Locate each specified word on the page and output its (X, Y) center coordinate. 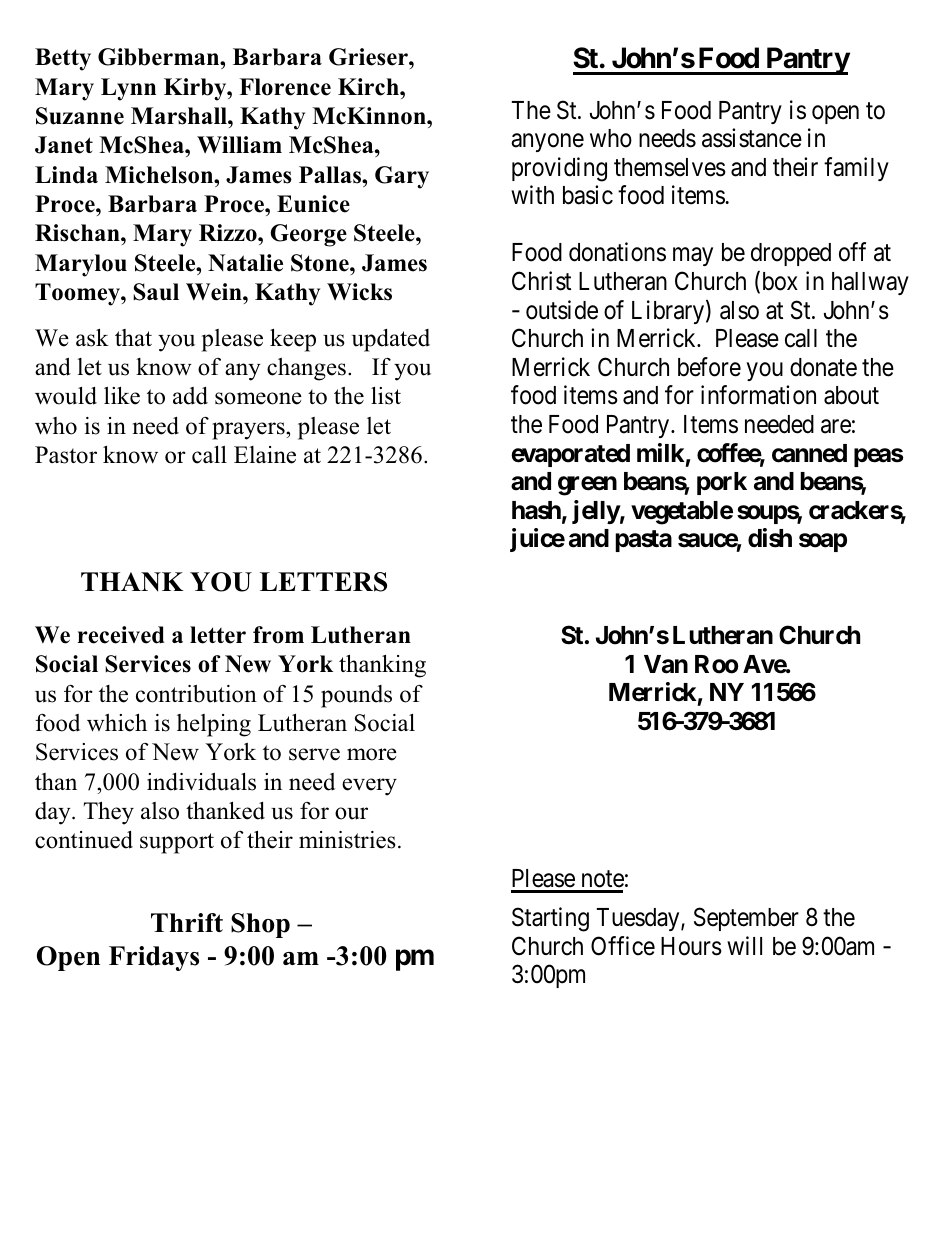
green (587, 486)
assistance (752, 138)
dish (770, 538)
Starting (550, 919)
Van (666, 664)
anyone (547, 143)
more (372, 754)
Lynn (128, 89)
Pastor (66, 455)
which (117, 723)
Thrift (187, 922)
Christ (541, 281)
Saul (156, 292)
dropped (791, 254)
